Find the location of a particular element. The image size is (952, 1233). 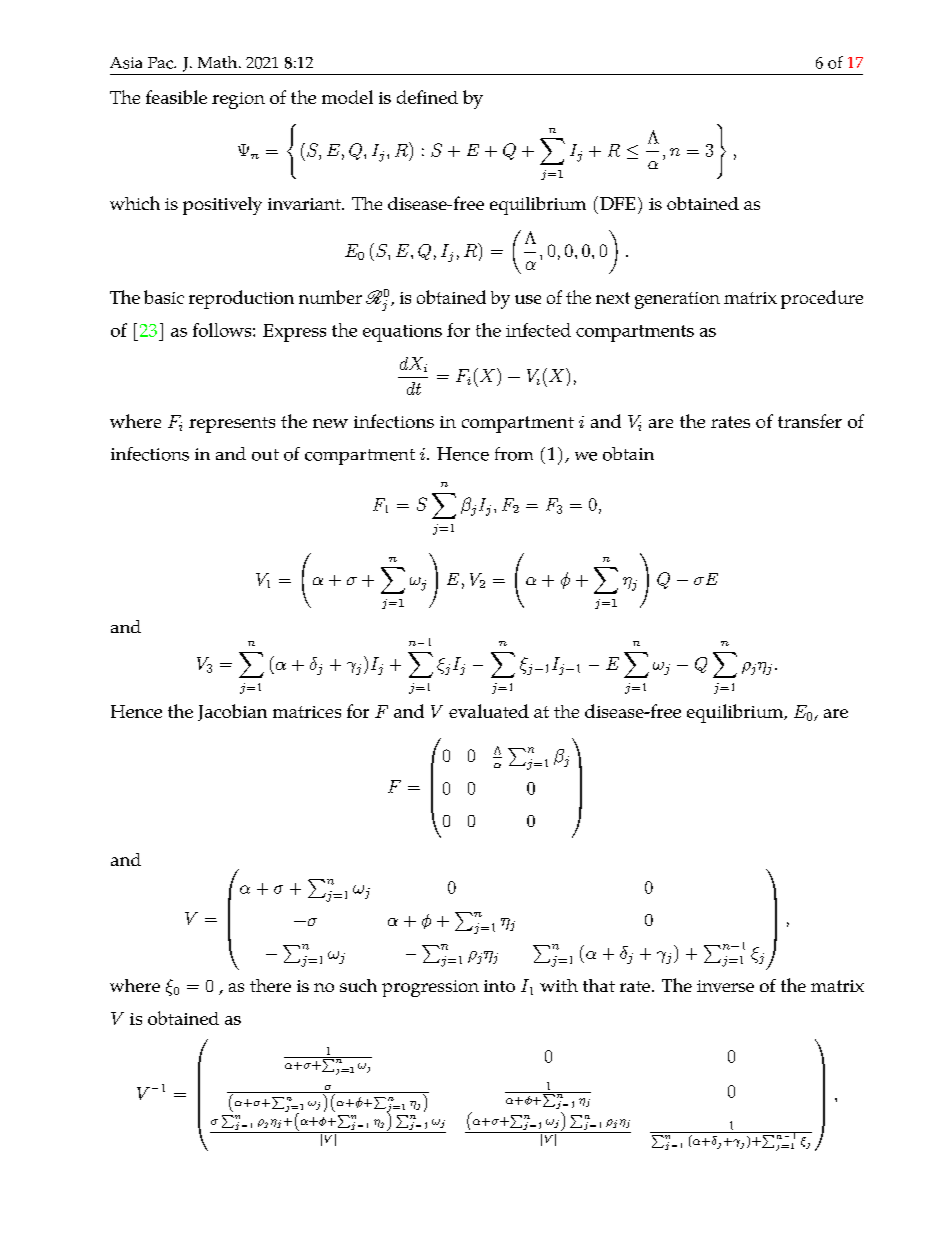

transfer is located at coordinates (810, 421).
